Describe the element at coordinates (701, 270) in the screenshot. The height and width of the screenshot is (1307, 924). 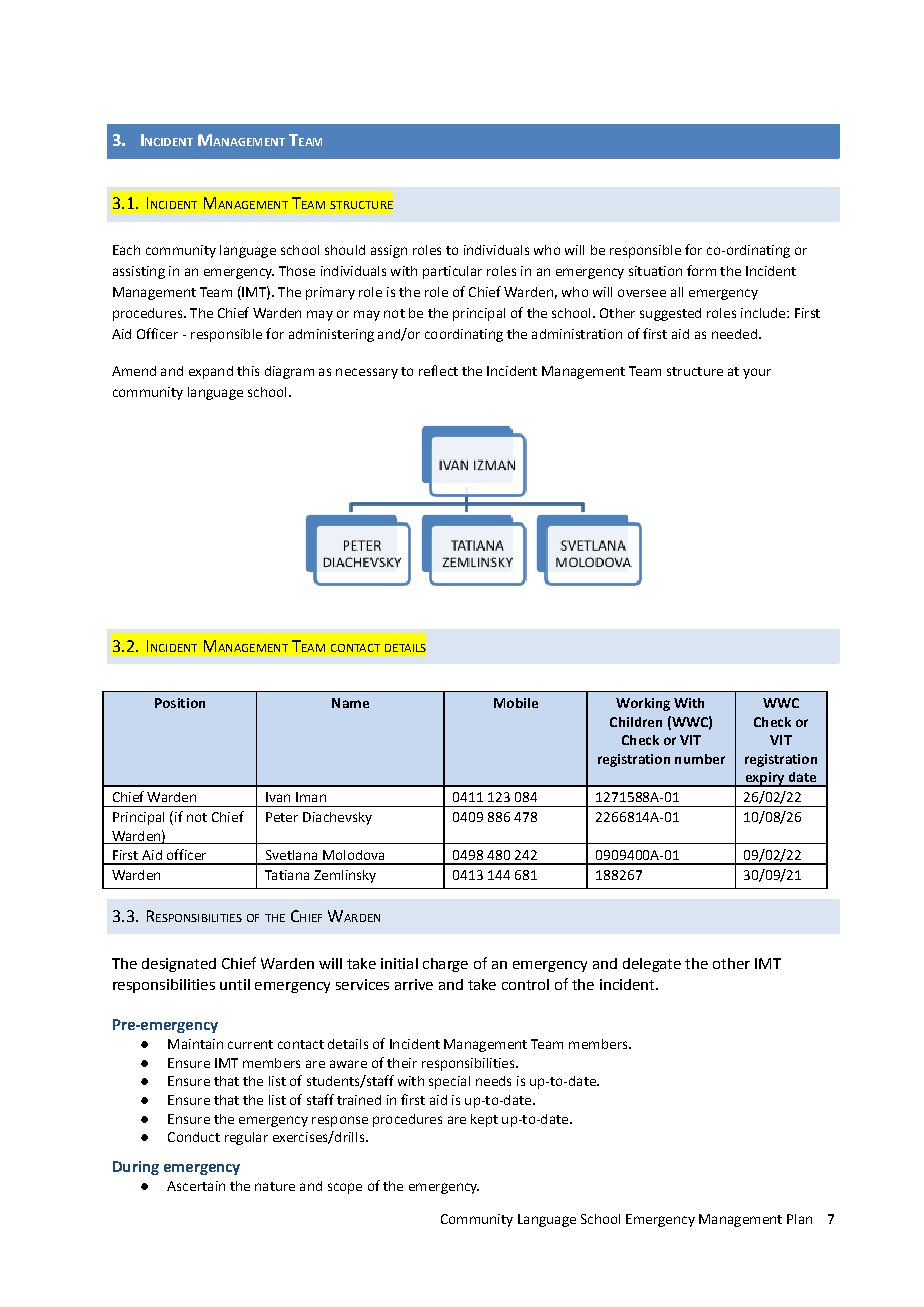
I see `form` at that location.
